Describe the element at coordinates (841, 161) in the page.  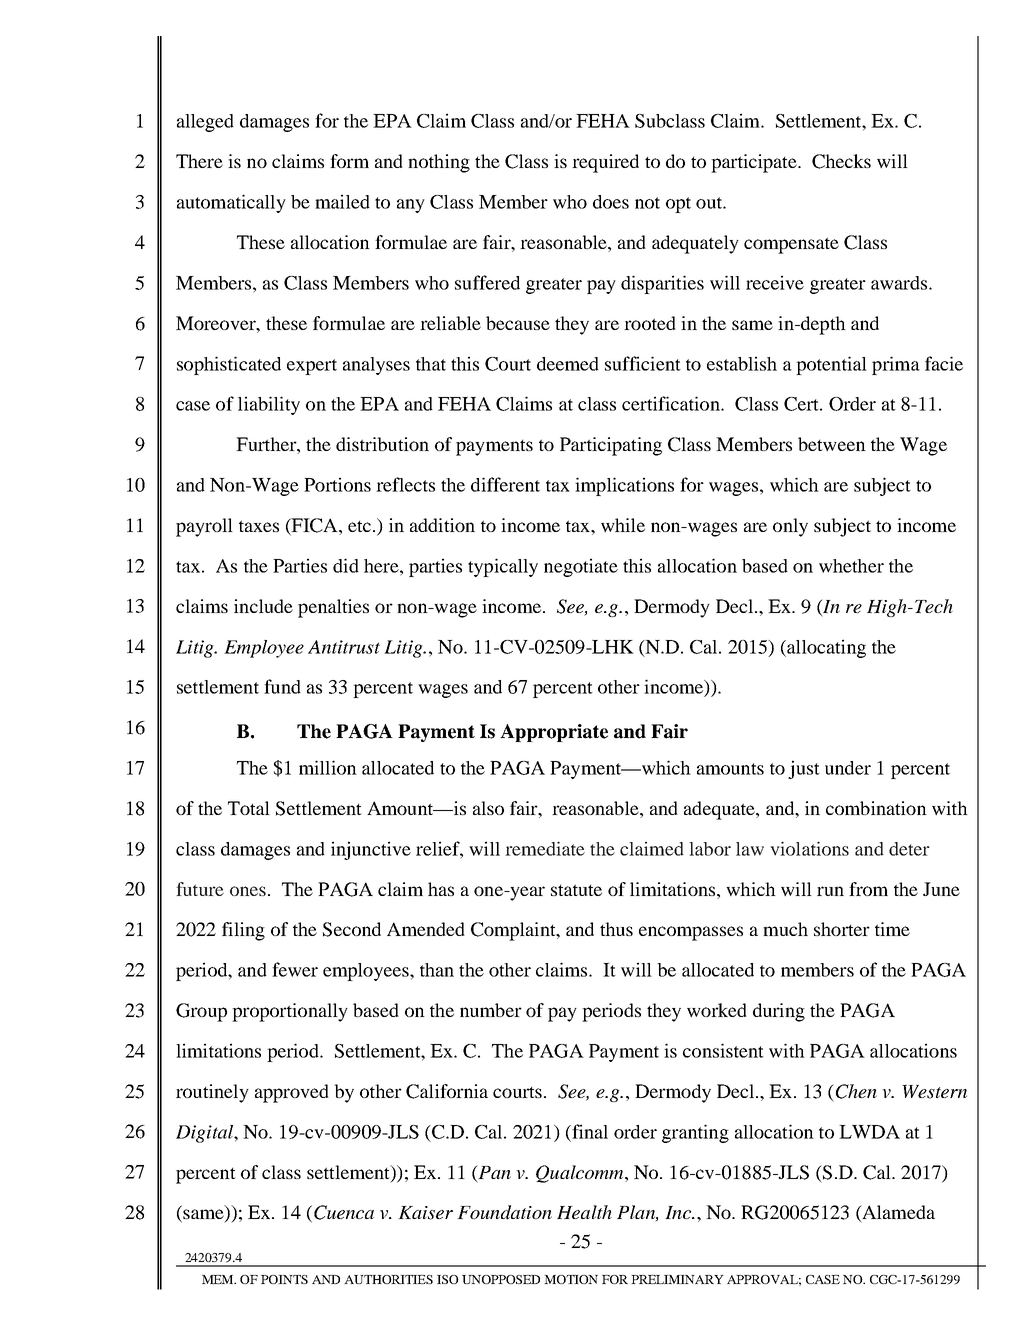
I see `Checks` at that location.
